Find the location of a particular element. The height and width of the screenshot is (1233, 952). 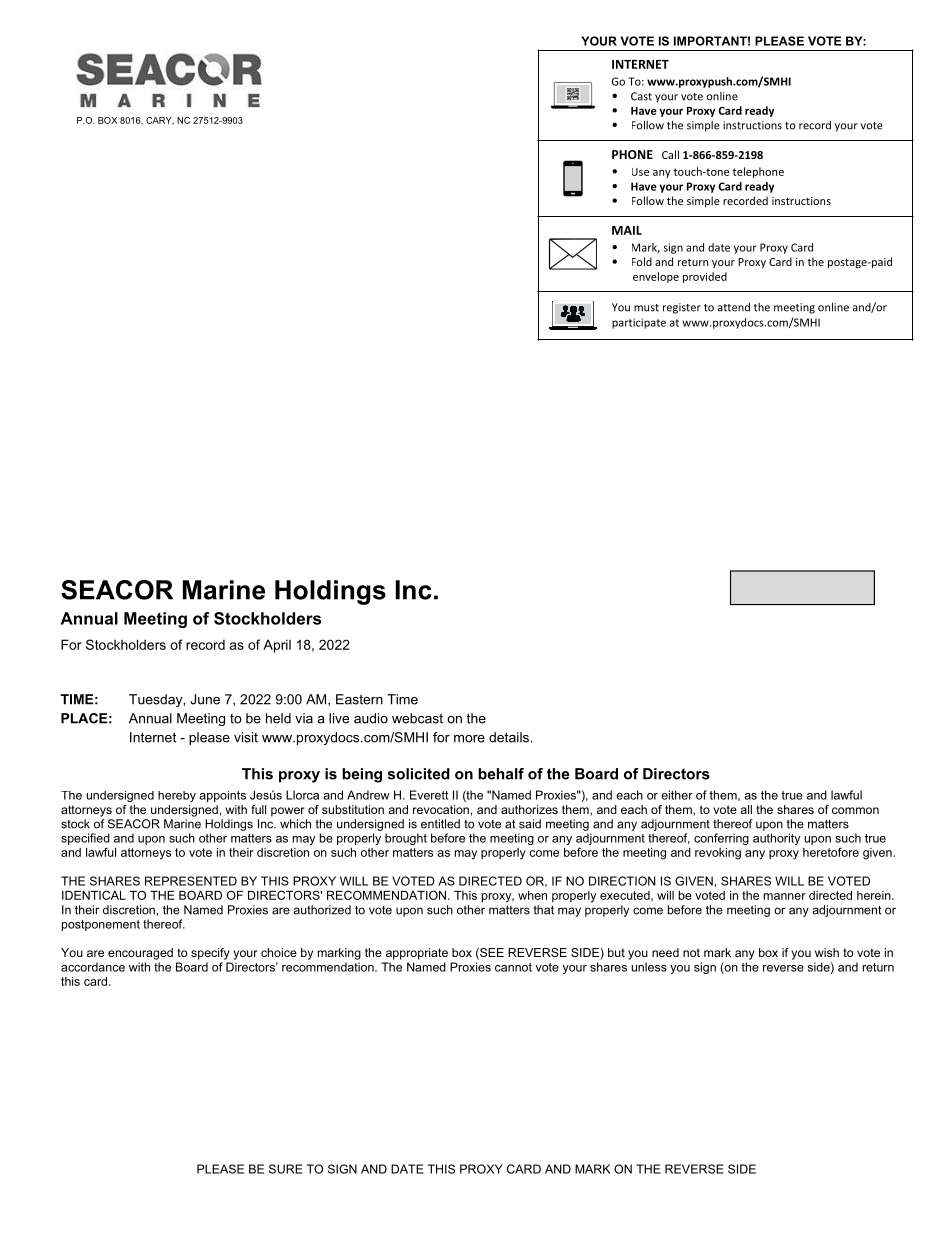

more is located at coordinates (469, 739).
